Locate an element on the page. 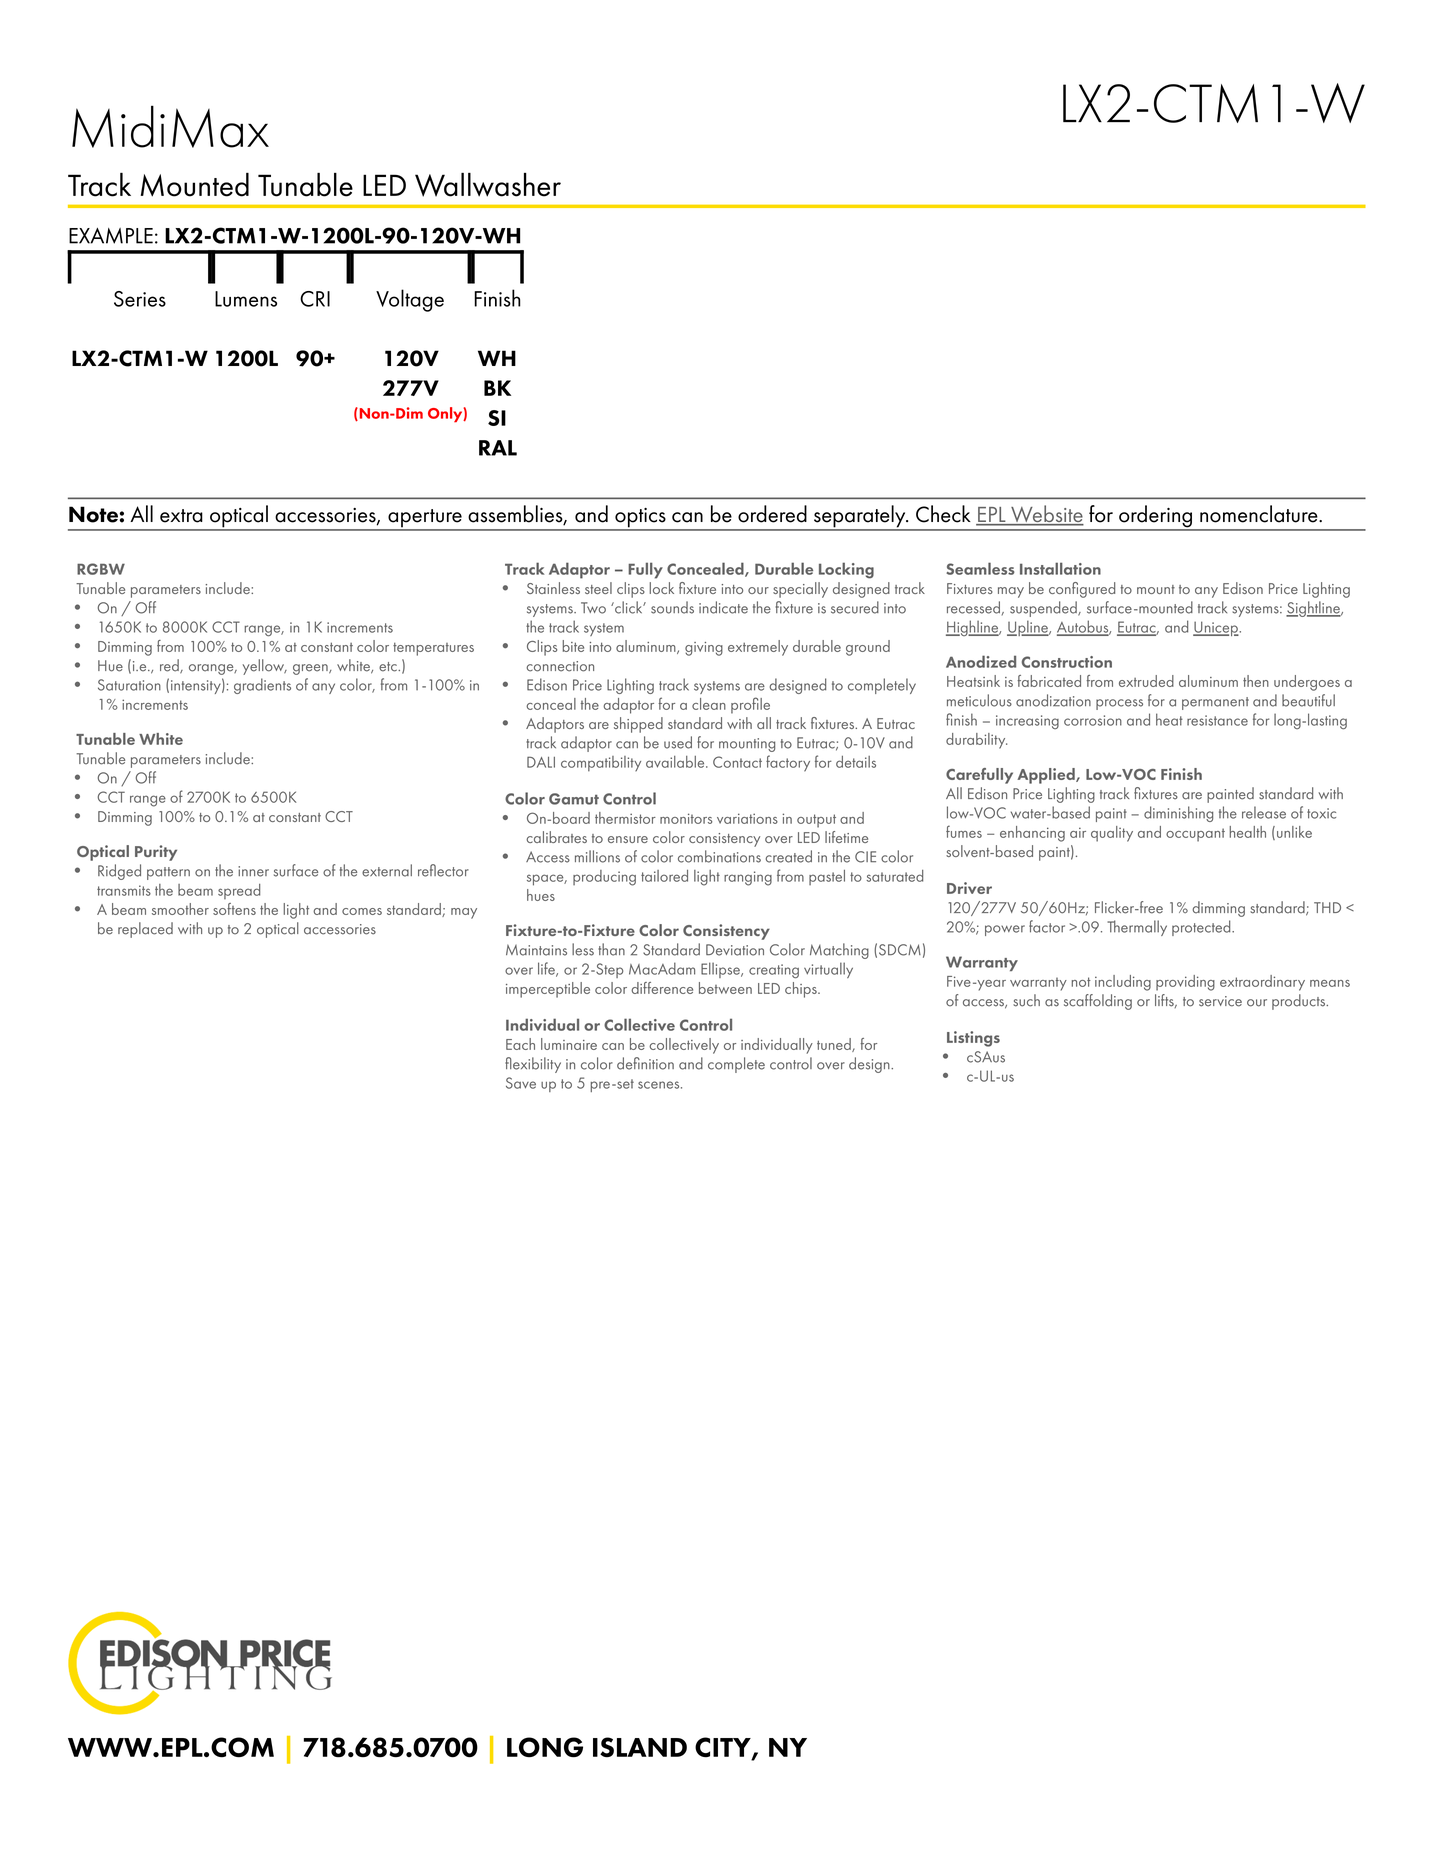 Image resolution: width=1431 pixels, height=1852 pixels. ISLAND is located at coordinates (640, 1747).
